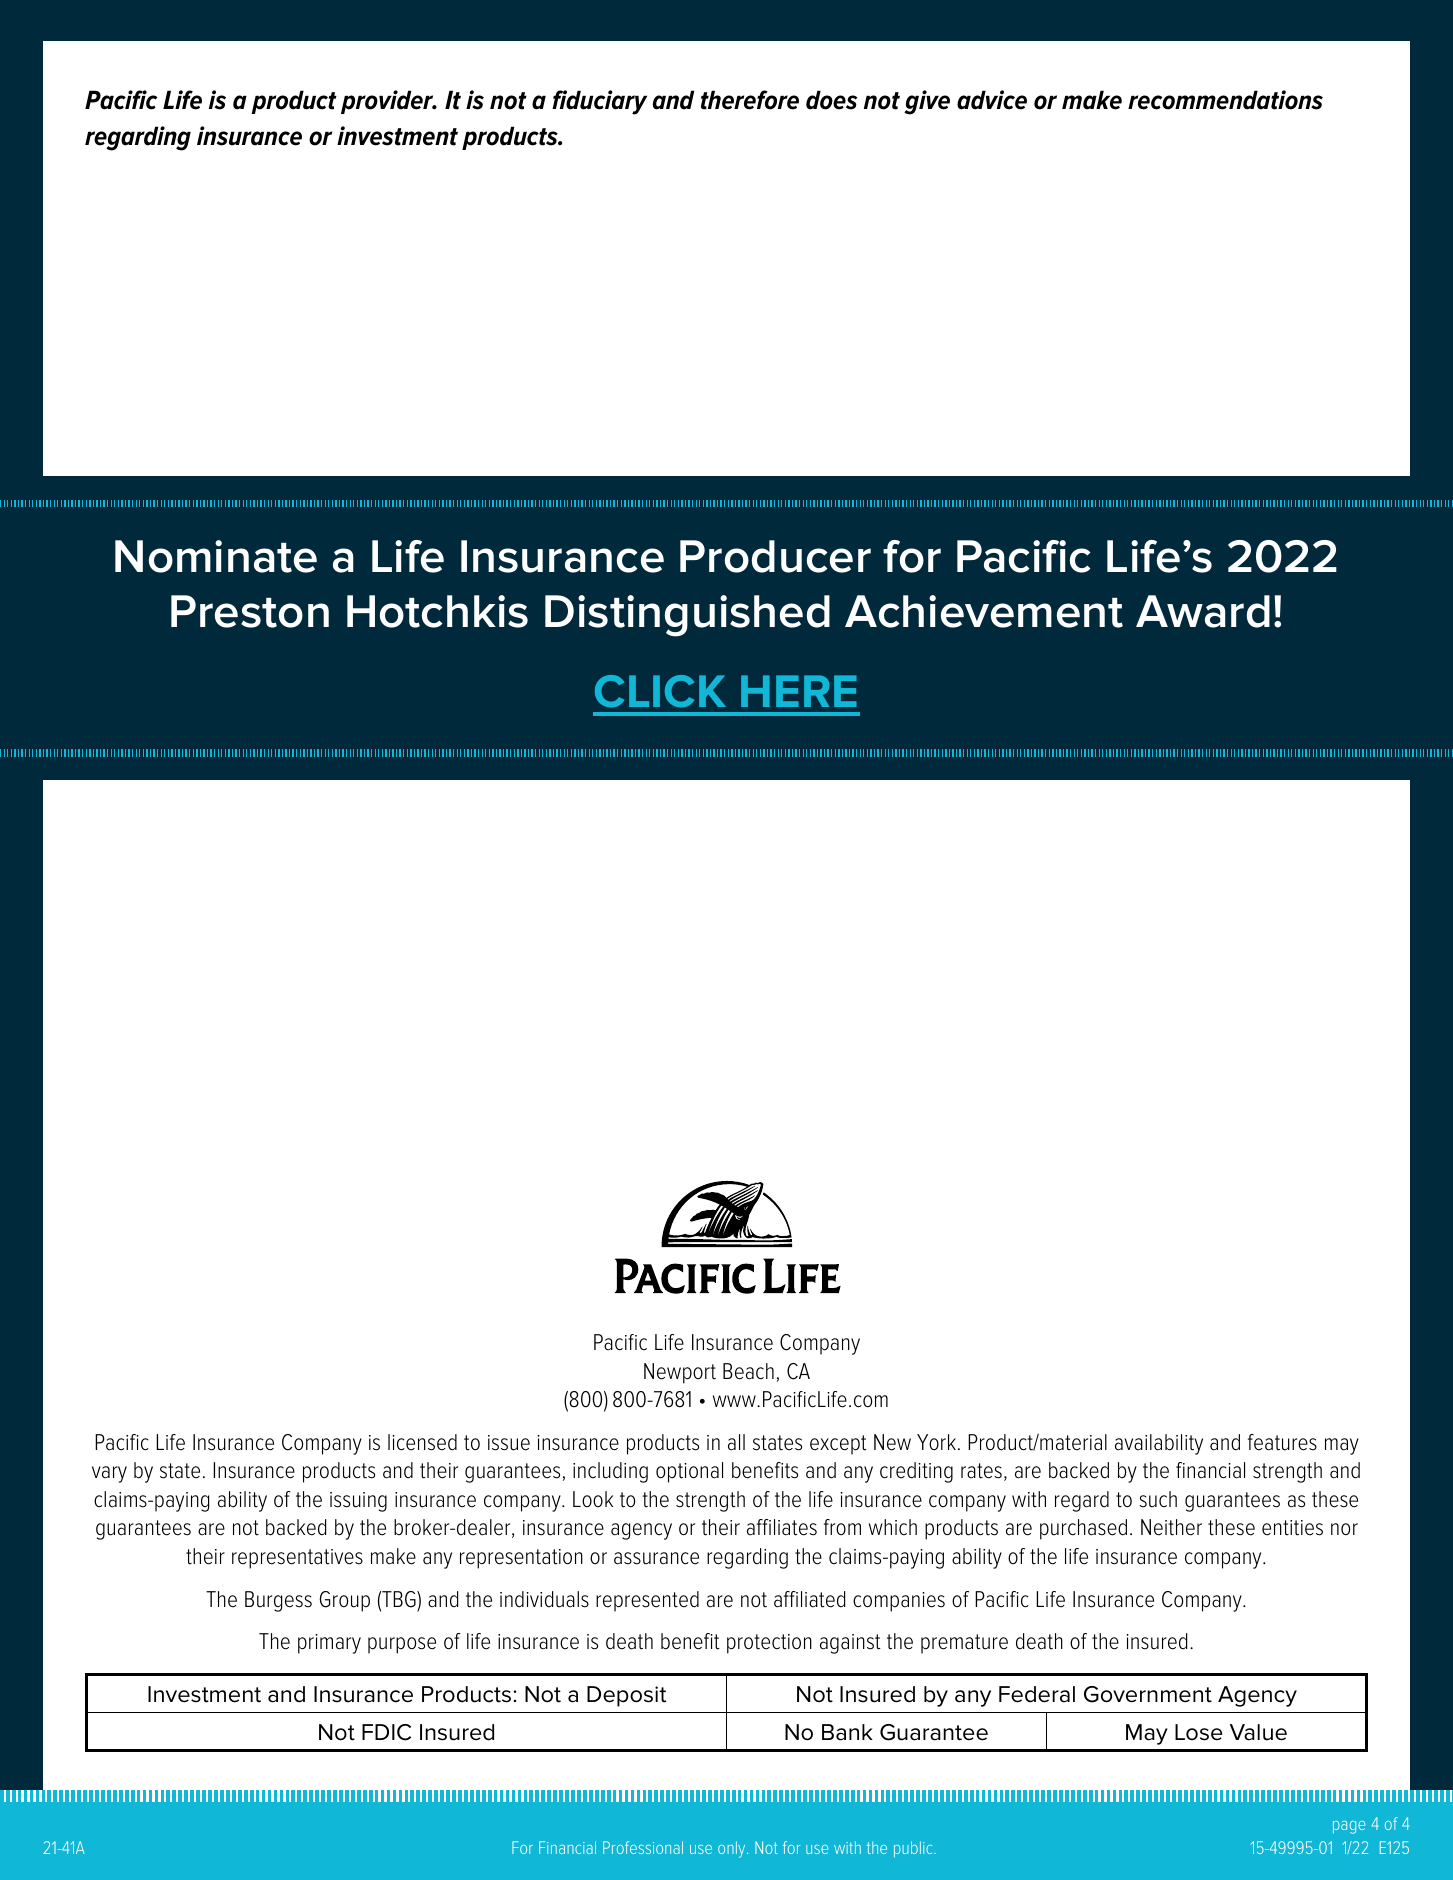  I want to click on recommendations, so click(1225, 100).
